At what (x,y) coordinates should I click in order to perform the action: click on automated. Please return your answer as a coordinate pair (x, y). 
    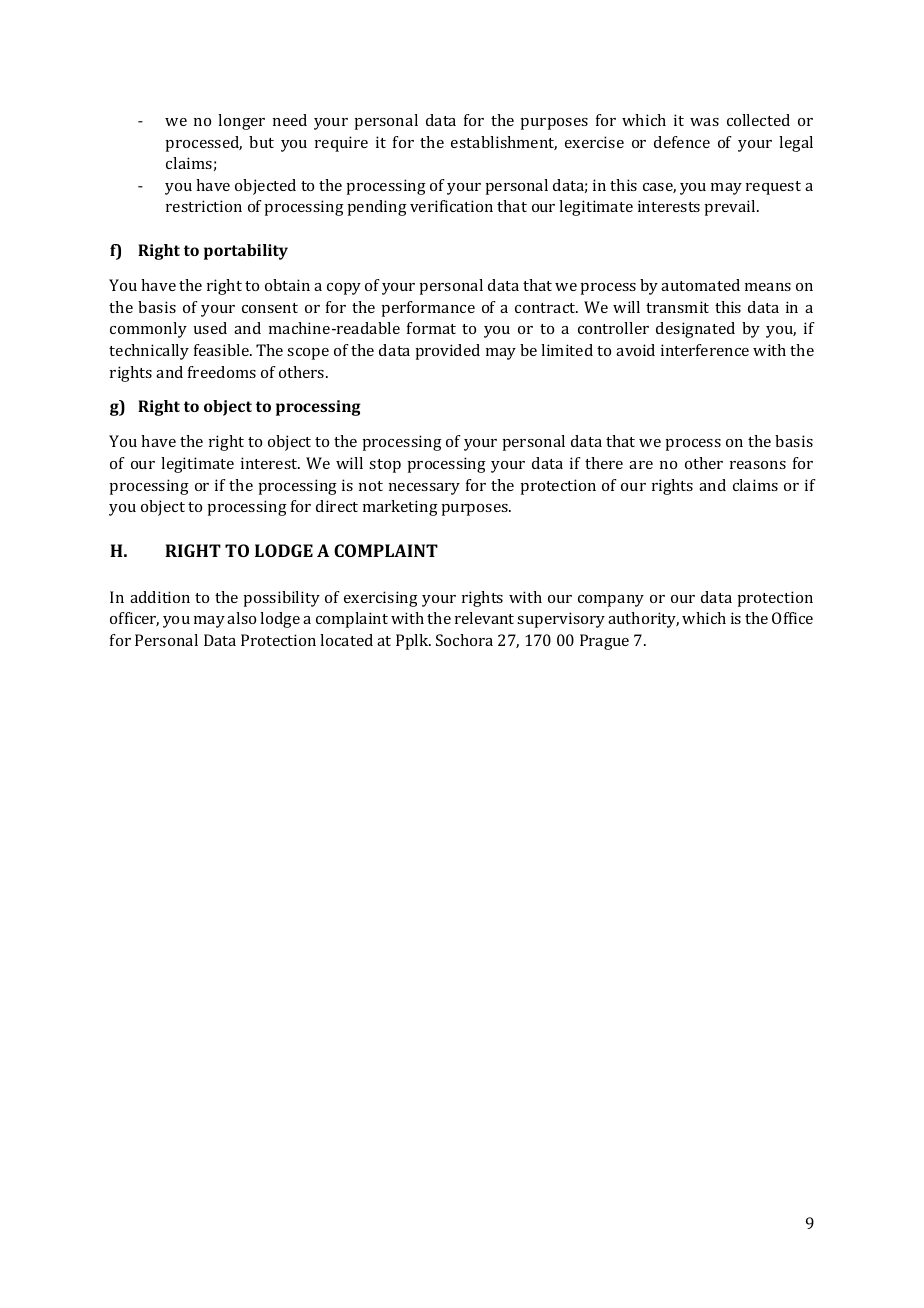
    Looking at the image, I should click on (700, 285).
